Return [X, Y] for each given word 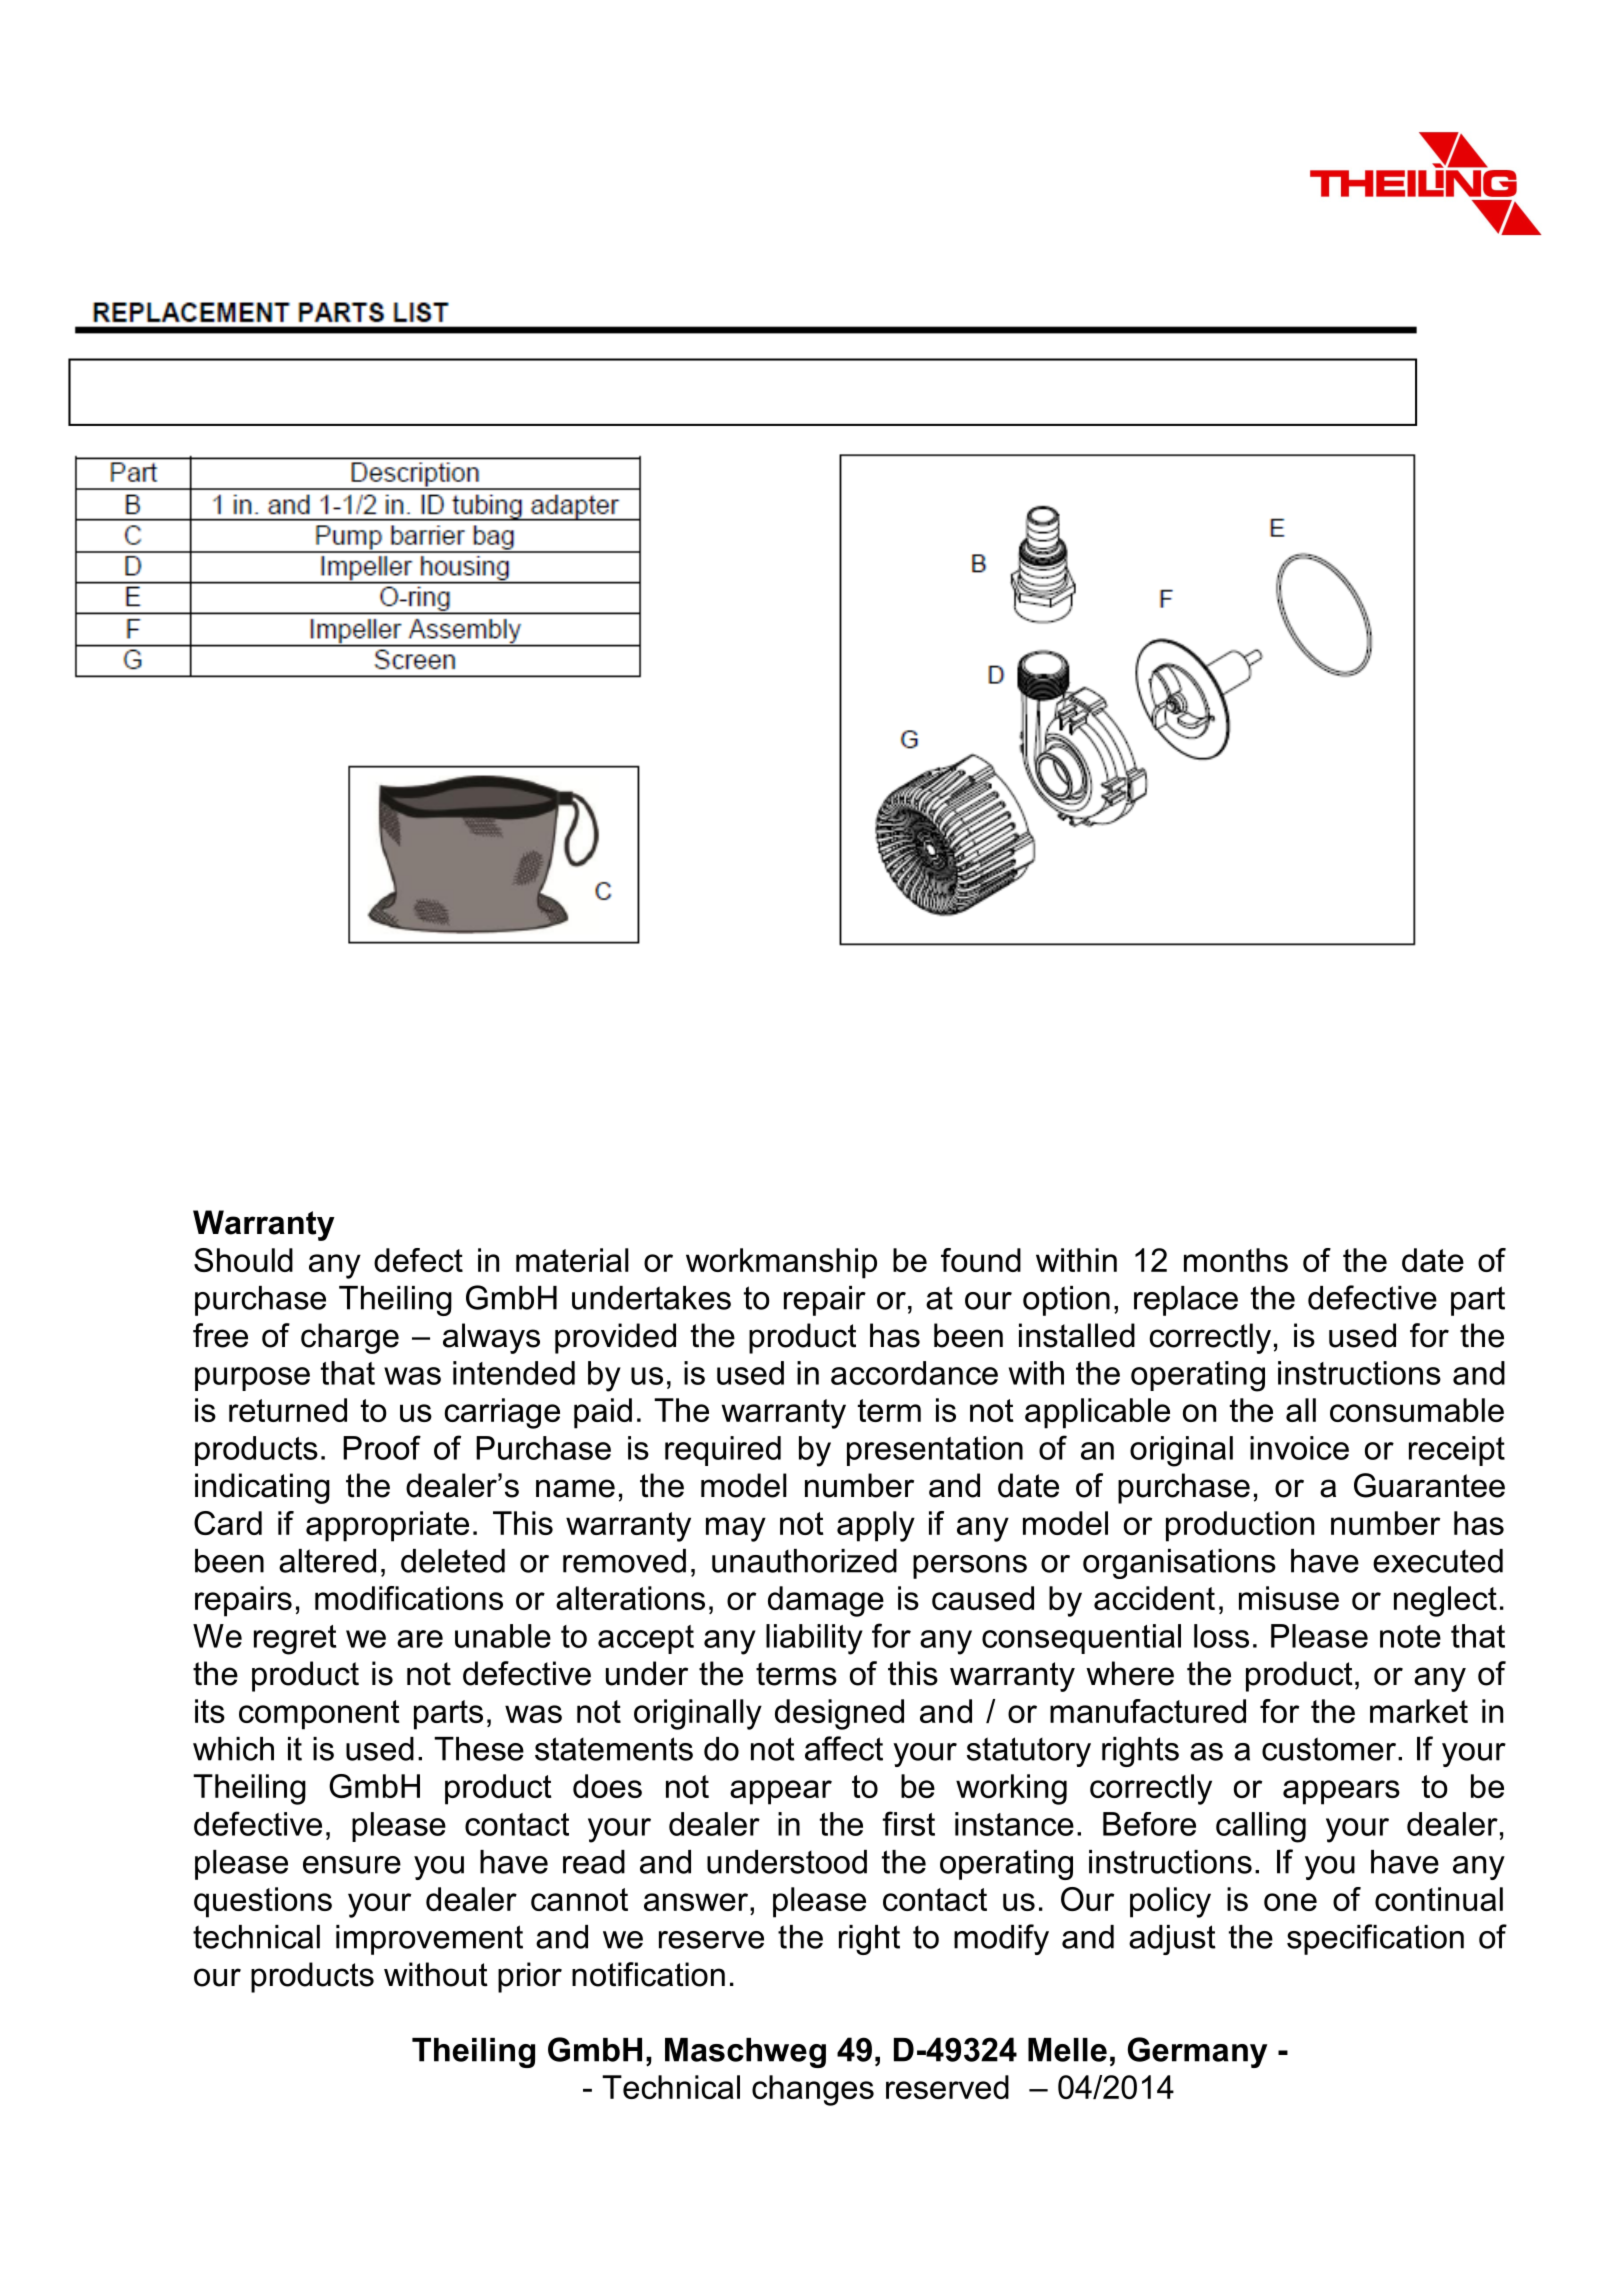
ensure [352, 1865]
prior [530, 1977]
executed [1438, 1561]
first [908, 1823]
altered [327, 1561]
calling [1261, 1827]
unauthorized [804, 1561]
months [1236, 1260]
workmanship [781, 1263]
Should [243, 1260]
